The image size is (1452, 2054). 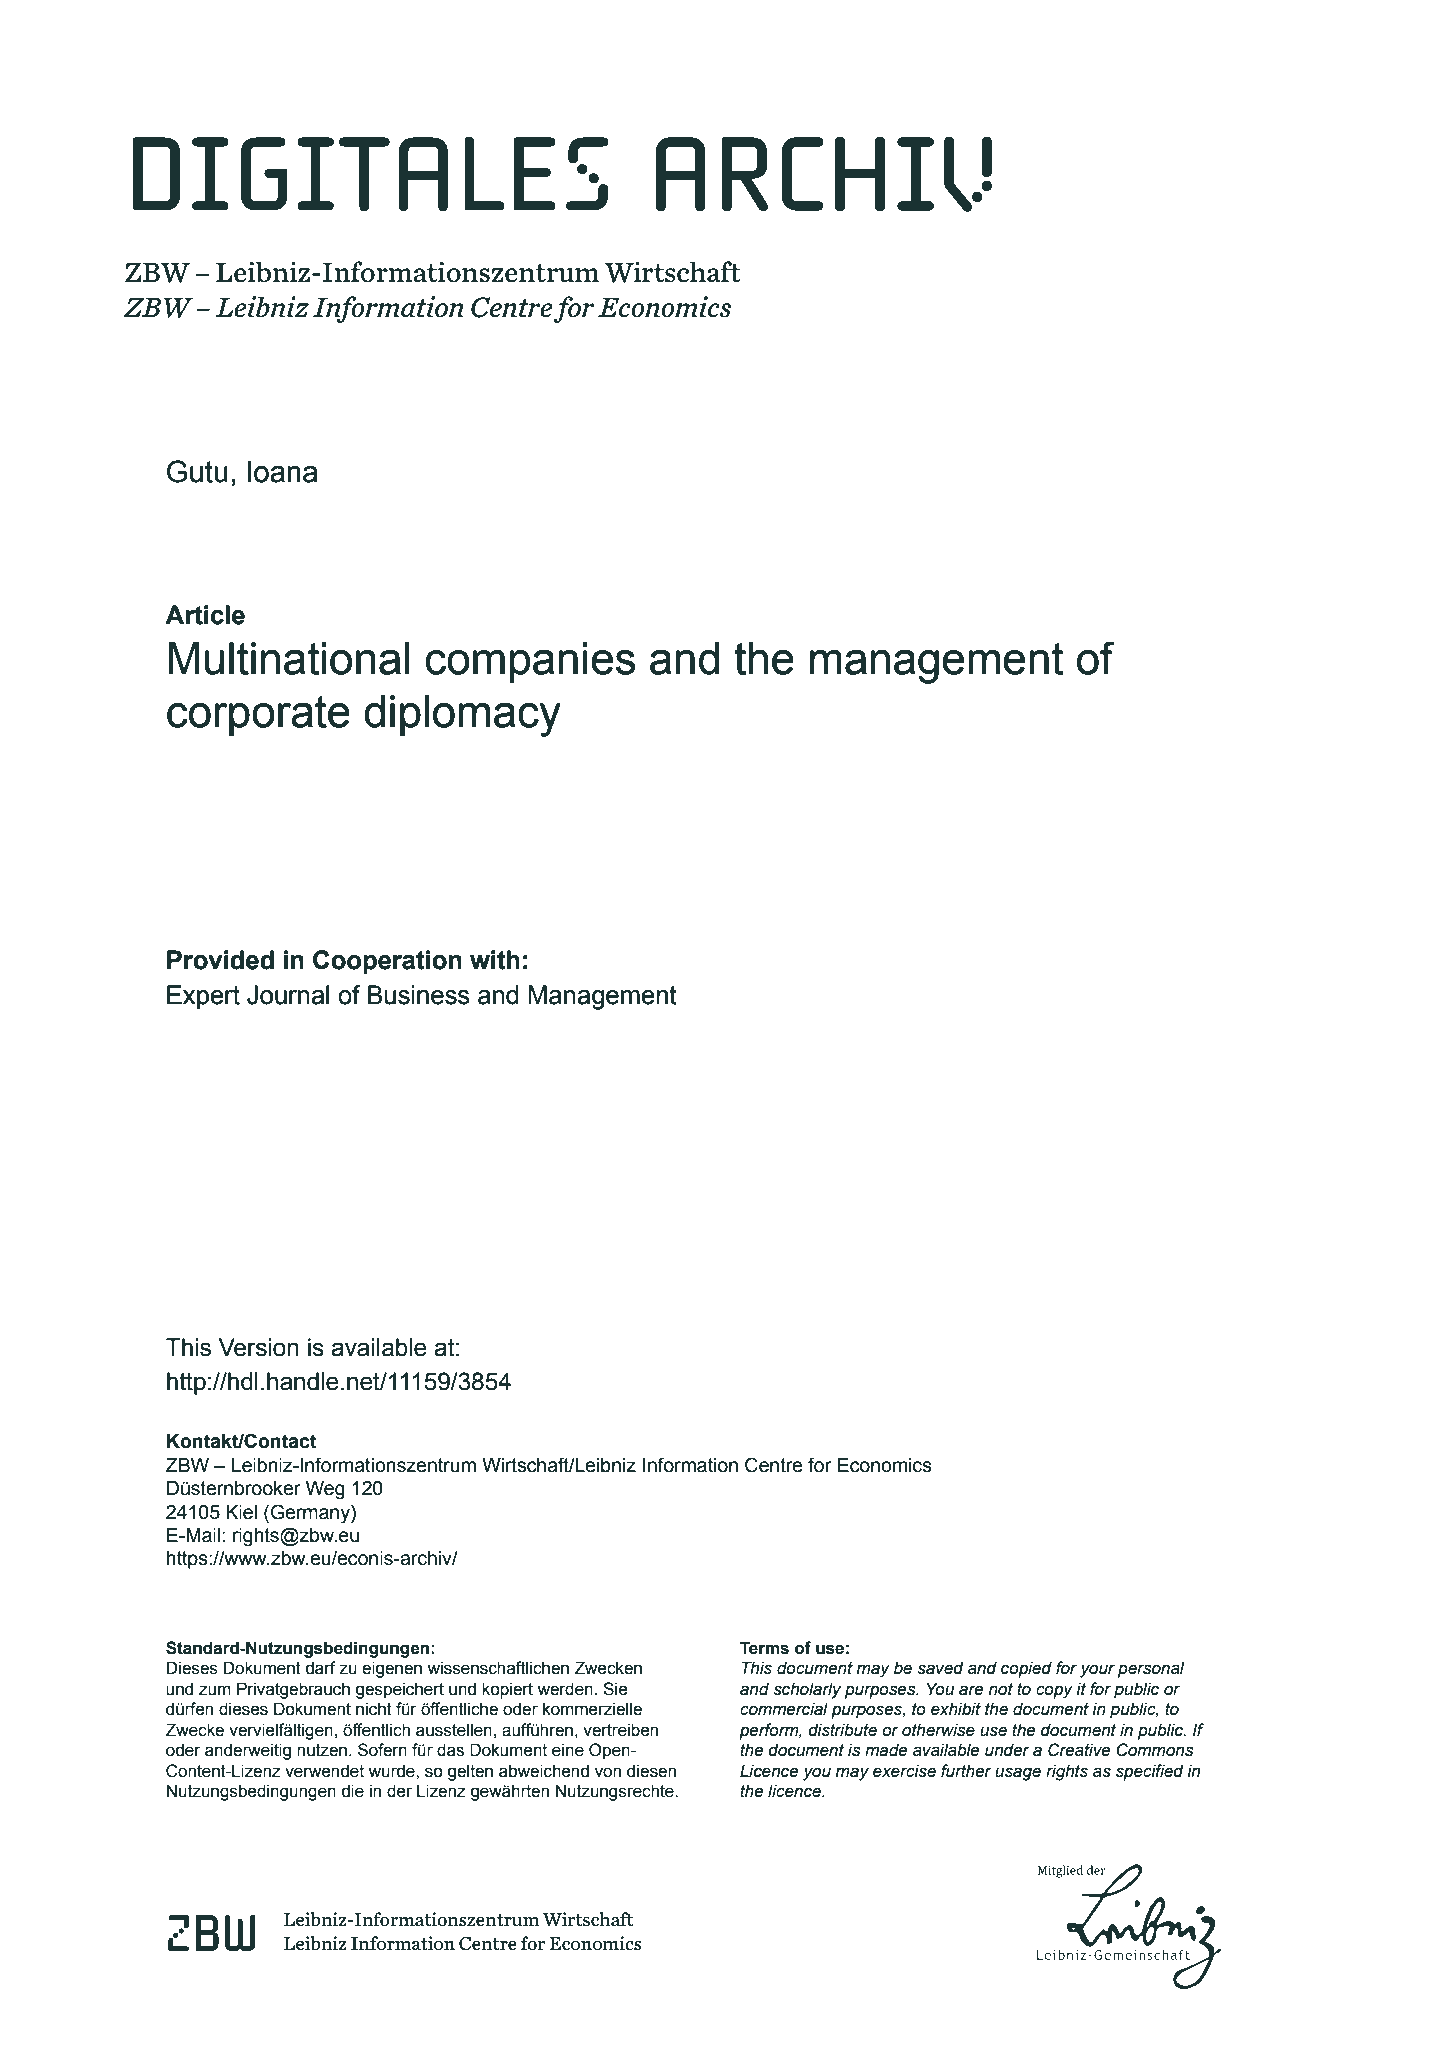 I want to click on diesen, so click(x=651, y=1771).
